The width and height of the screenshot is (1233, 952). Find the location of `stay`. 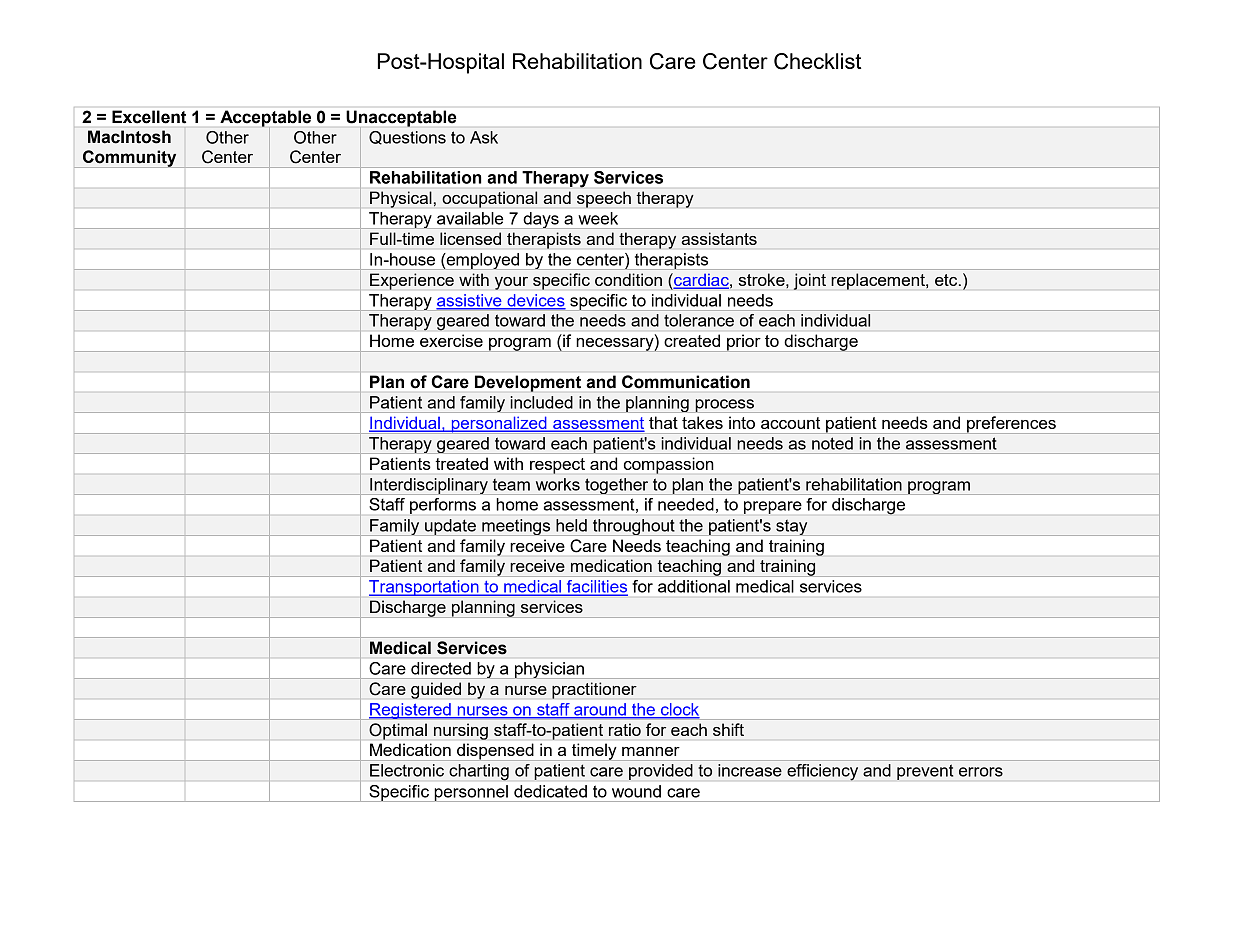

stay is located at coordinates (792, 527).
